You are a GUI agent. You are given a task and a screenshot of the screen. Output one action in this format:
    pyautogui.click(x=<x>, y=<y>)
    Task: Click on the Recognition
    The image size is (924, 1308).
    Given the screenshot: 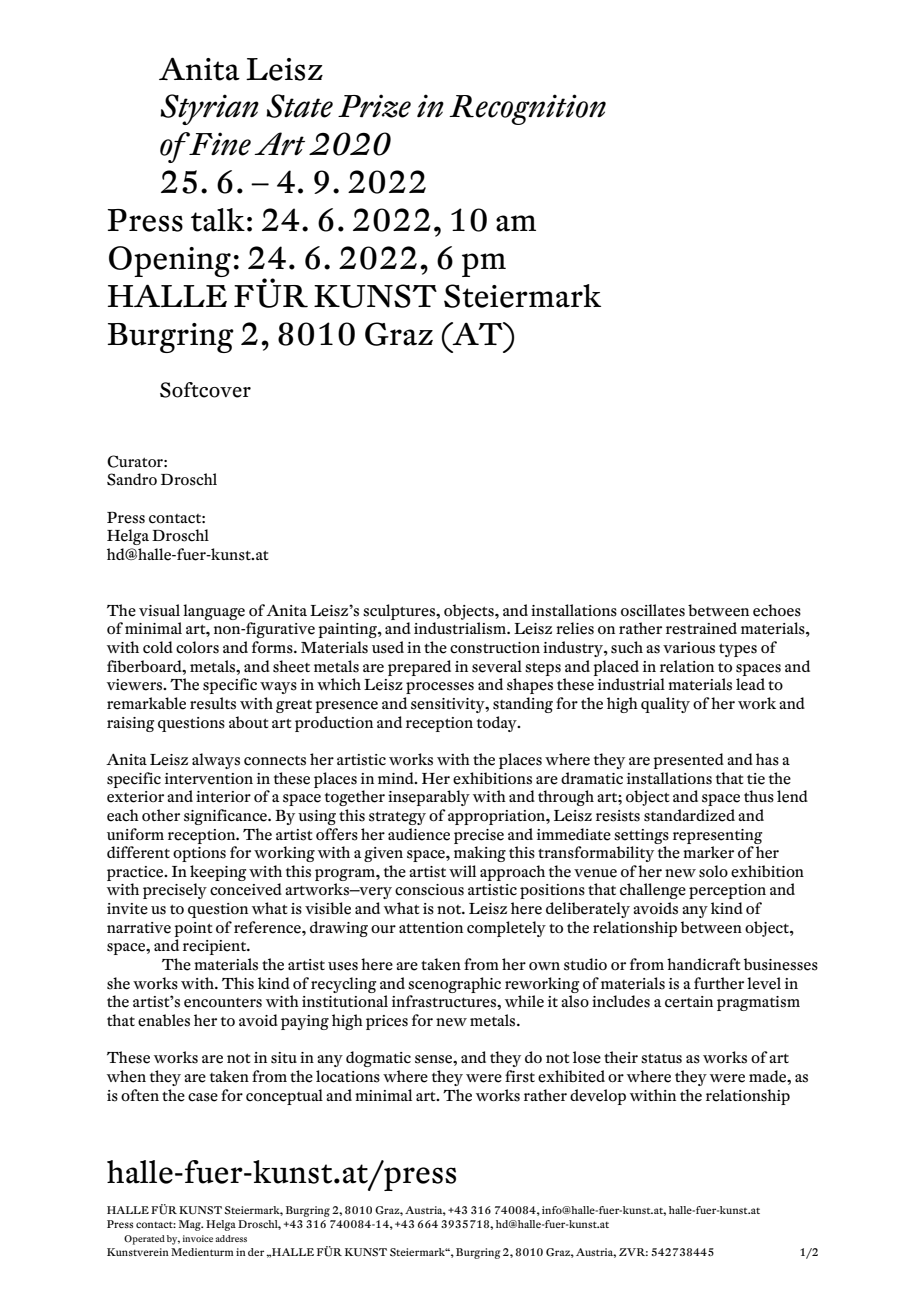 What is the action you would take?
    pyautogui.click(x=527, y=109)
